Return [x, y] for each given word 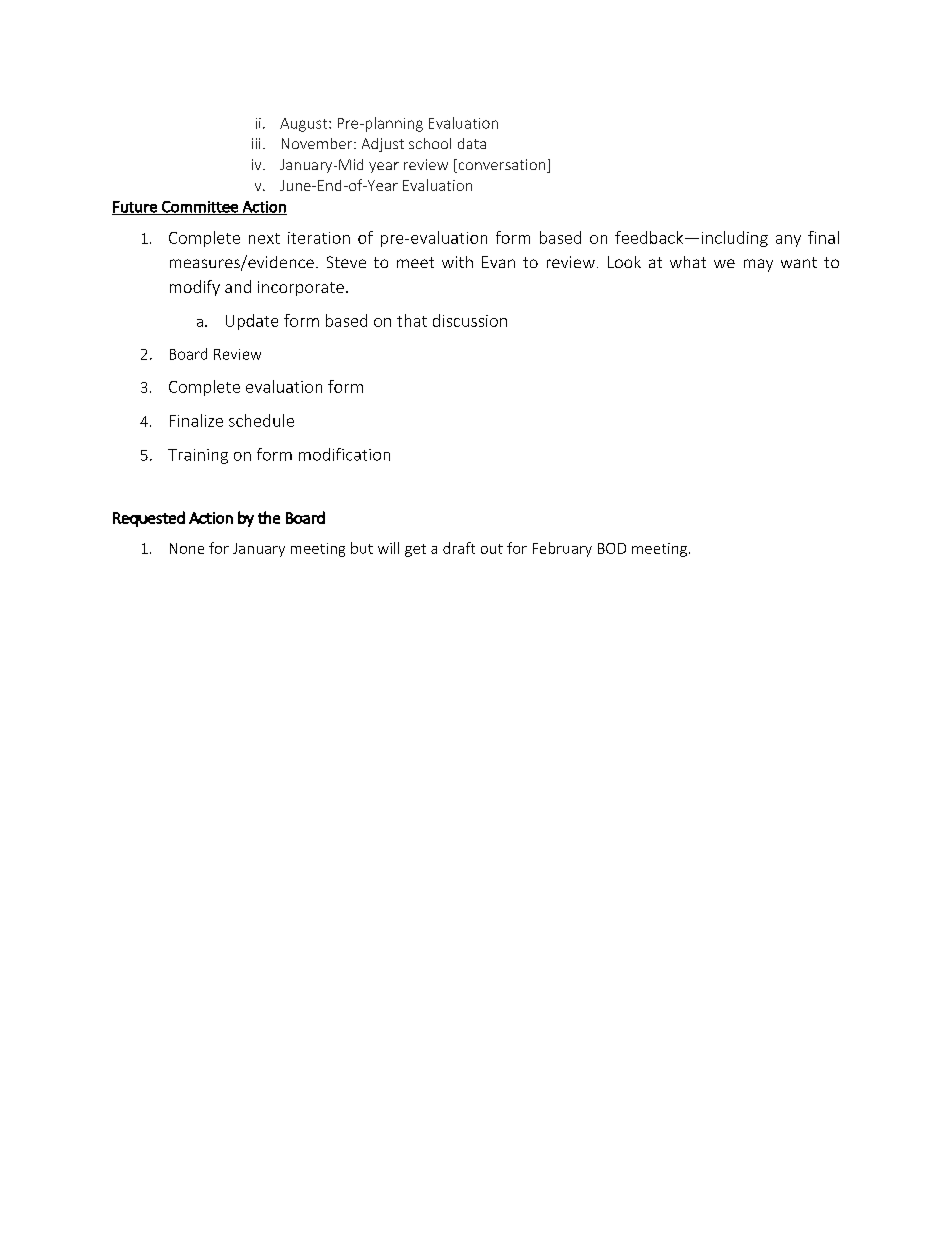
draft [459, 548]
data [472, 143]
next [264, 238]
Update [252, 322]
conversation [502, 166]
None [187, 548]
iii [256, 143]
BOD [612, 548]
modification [344, 454]
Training [198, 456]
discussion [470, 320]
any [788, 241]
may [758, 265]
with [457, 262]
